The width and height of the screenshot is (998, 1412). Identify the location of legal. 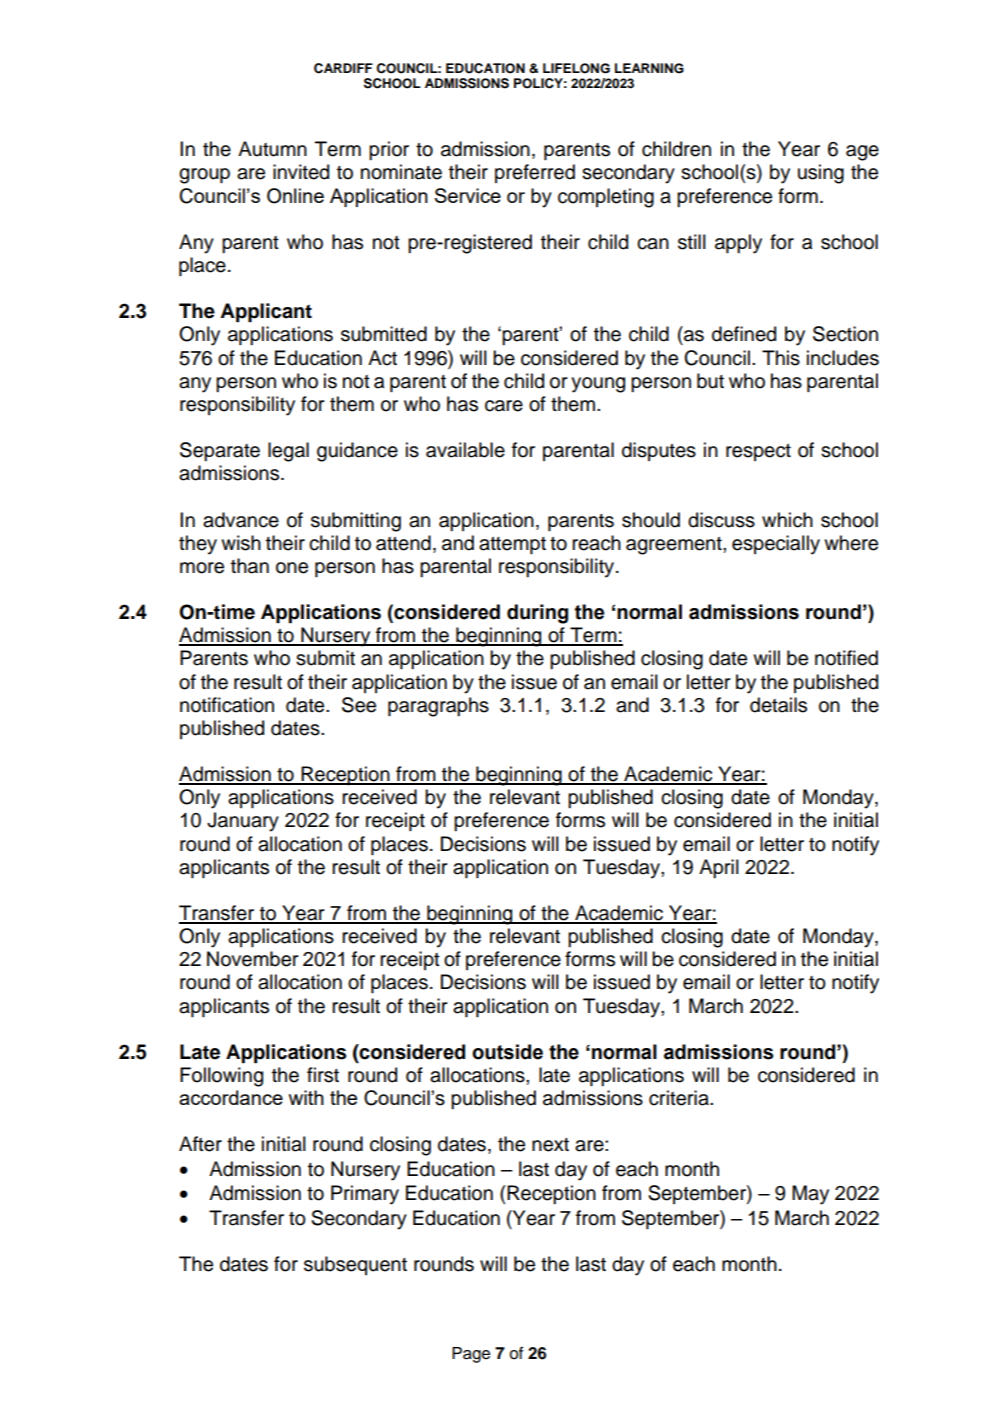
(288, 452).
